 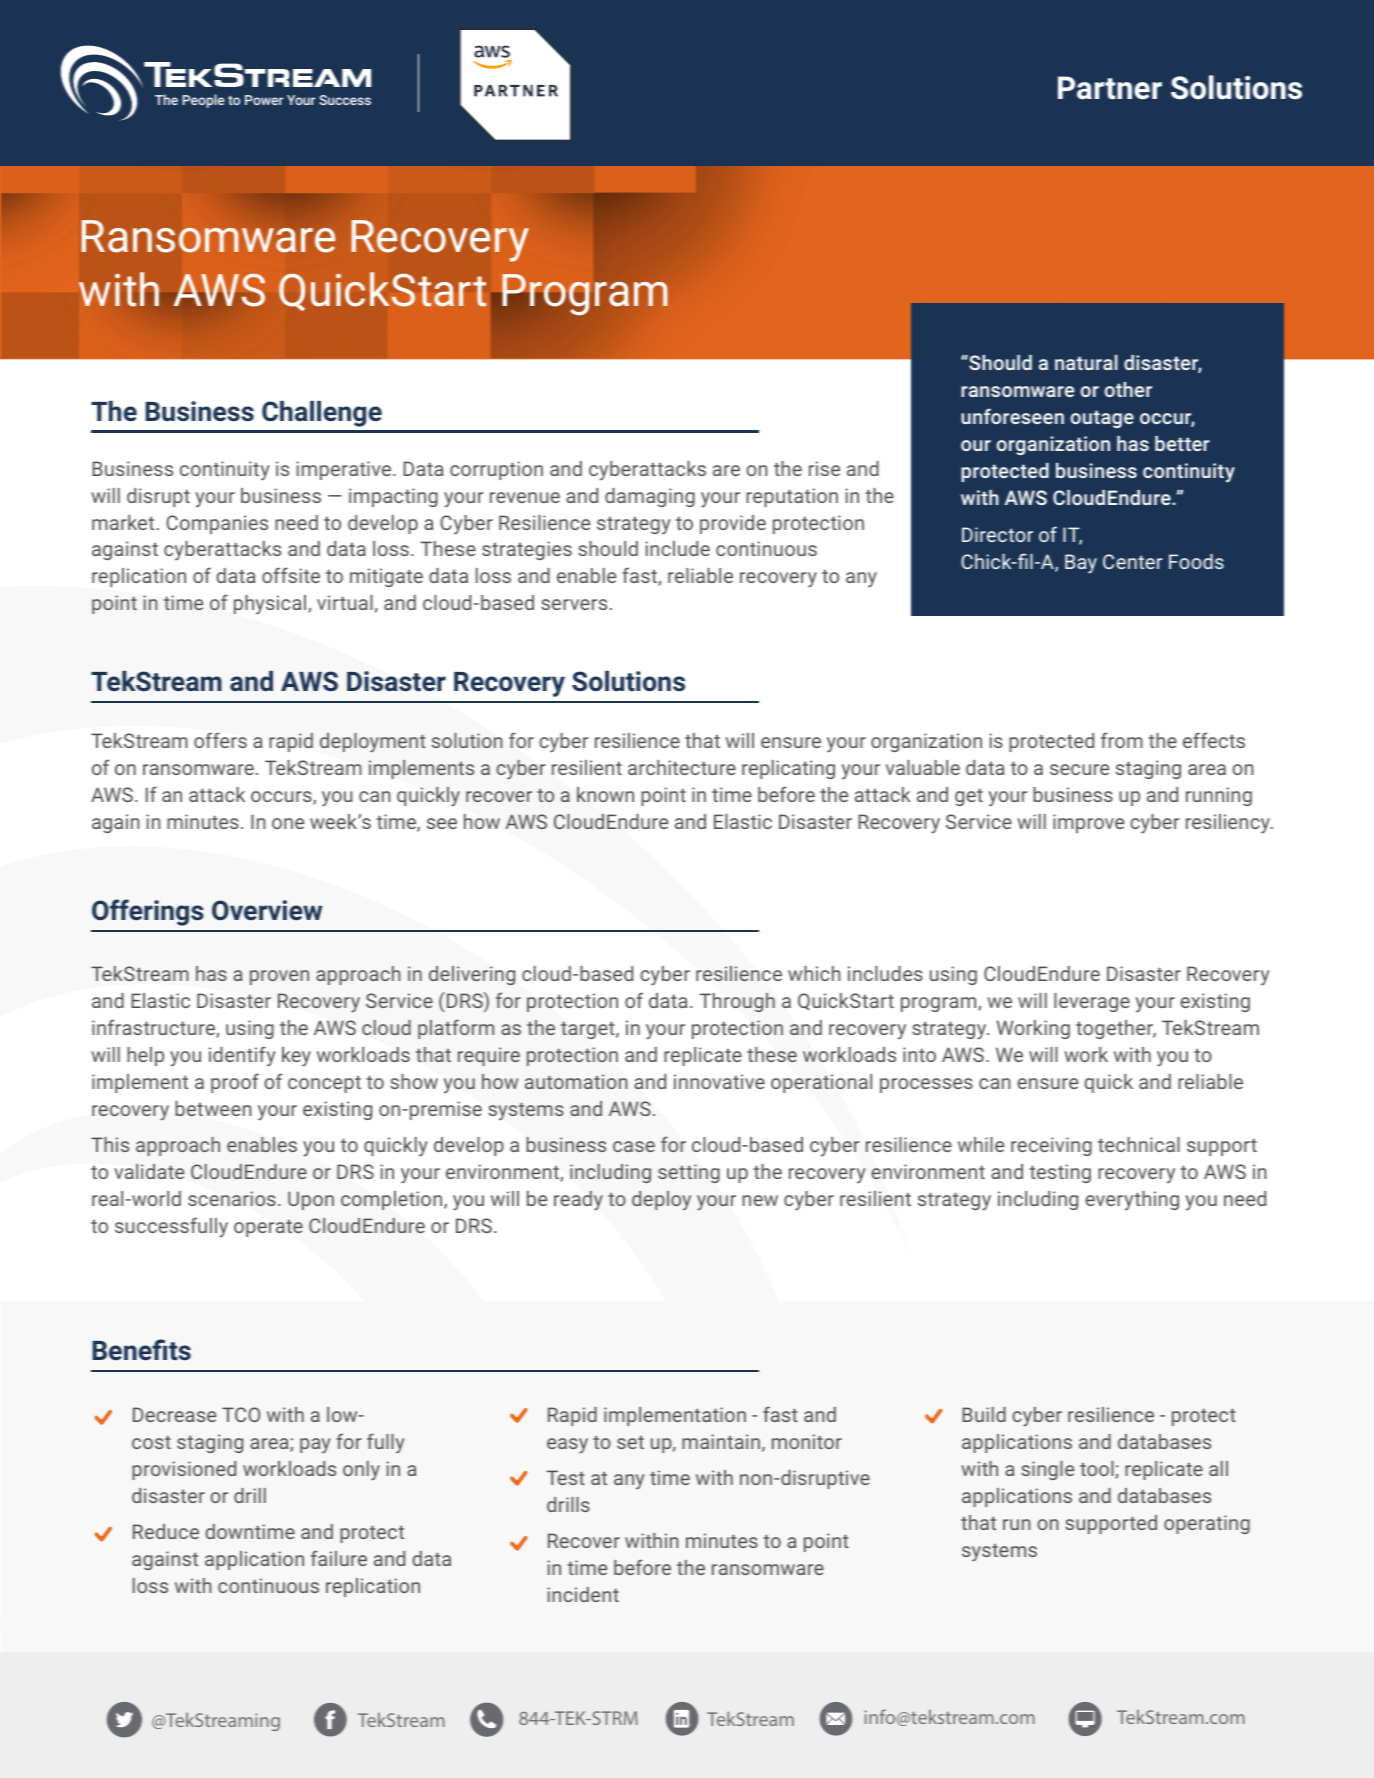 I want to click on Partner, so click(x=1110, y=88).
